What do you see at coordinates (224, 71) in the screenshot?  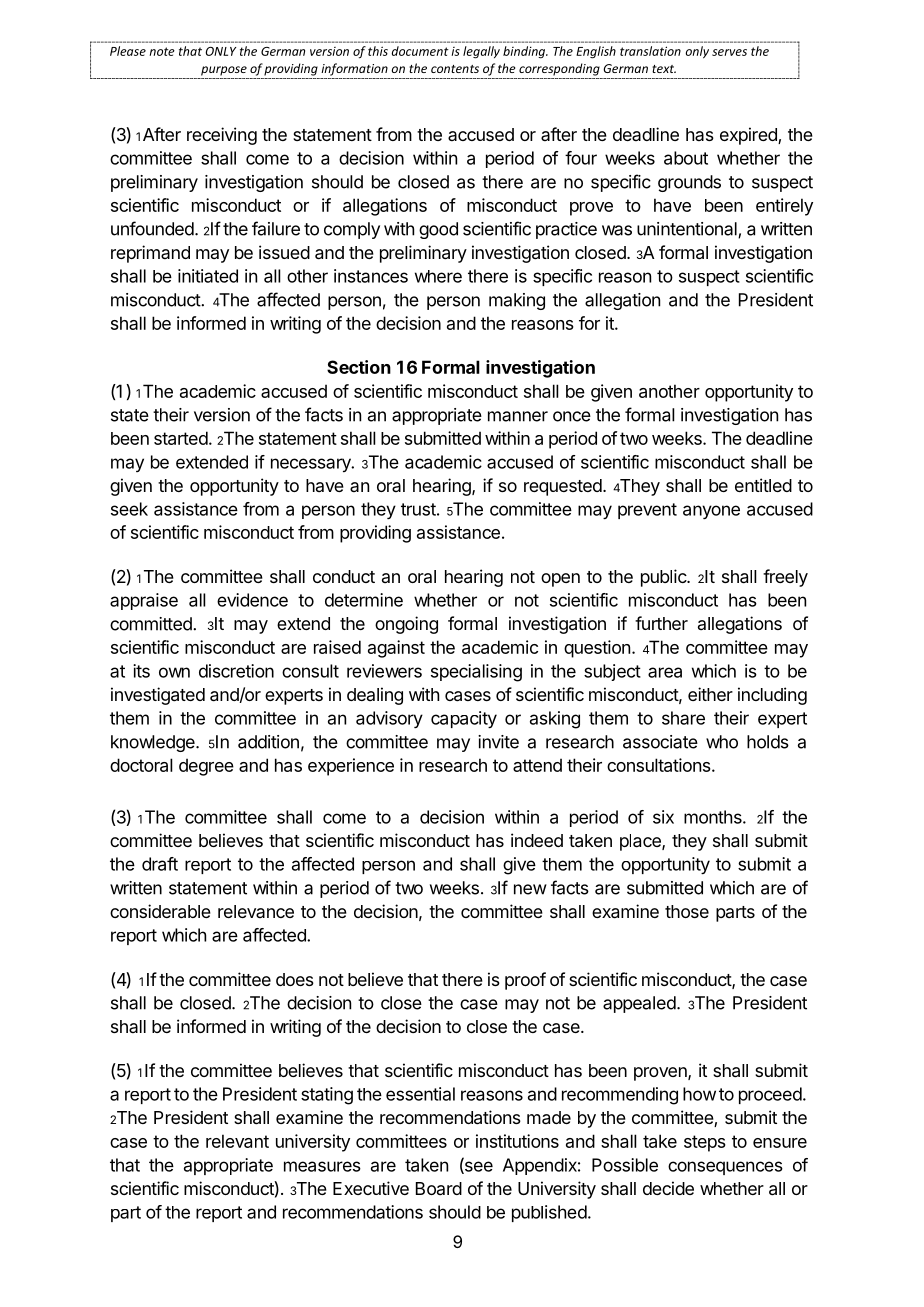 I see `purpose` at bounding box center [224, 71].
